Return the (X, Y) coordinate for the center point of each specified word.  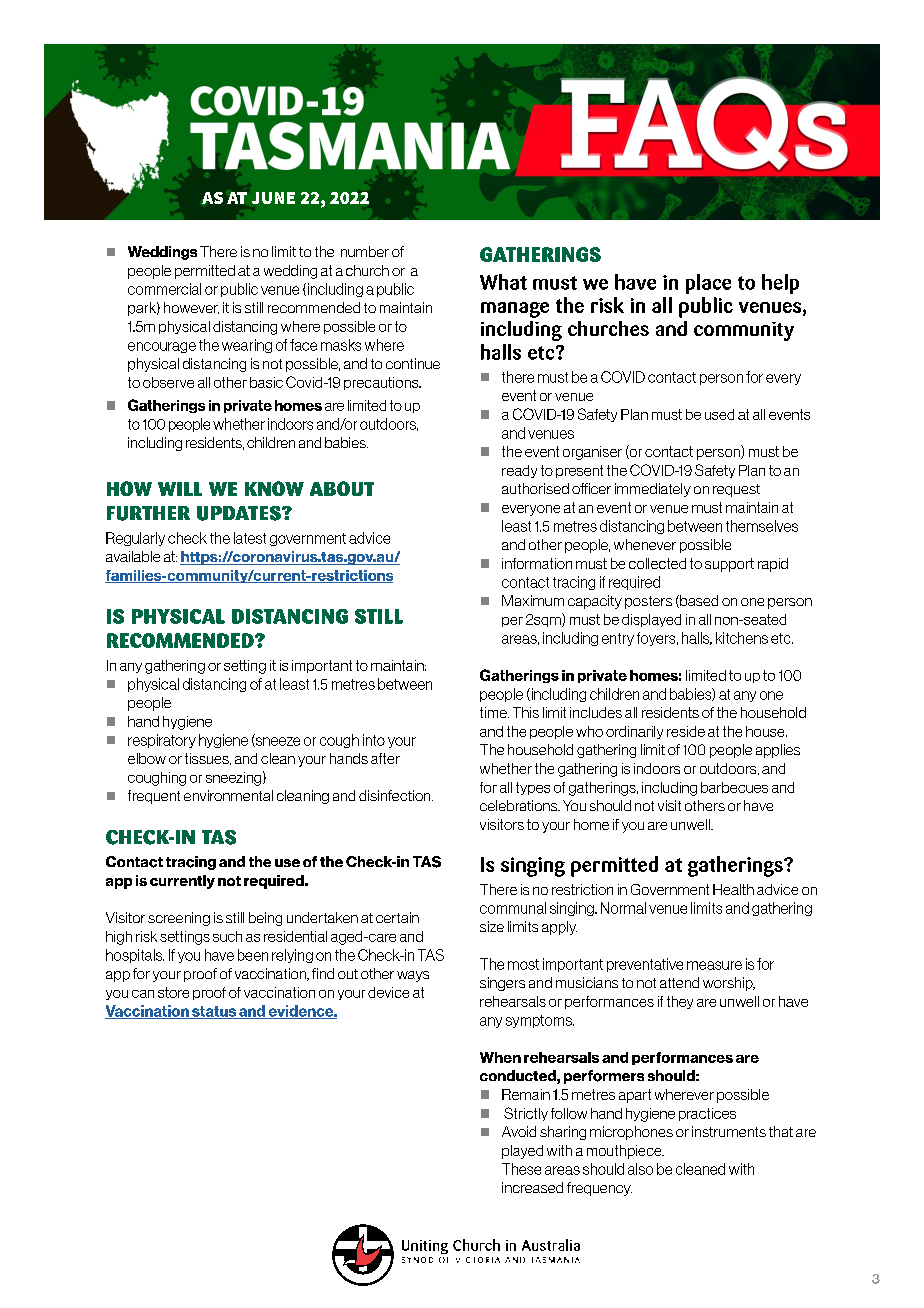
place (708, 284)
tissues (208, 759)
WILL (180, 489)
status (214, 1012)
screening (179, 919)
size (492, 926)
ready (519, 471)
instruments (729, 1131)
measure (714, 965)
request (736, 490)
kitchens (742, 638)
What (503, 282)
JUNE (273, 198)
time (494, 712)
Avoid (519, 1131)
